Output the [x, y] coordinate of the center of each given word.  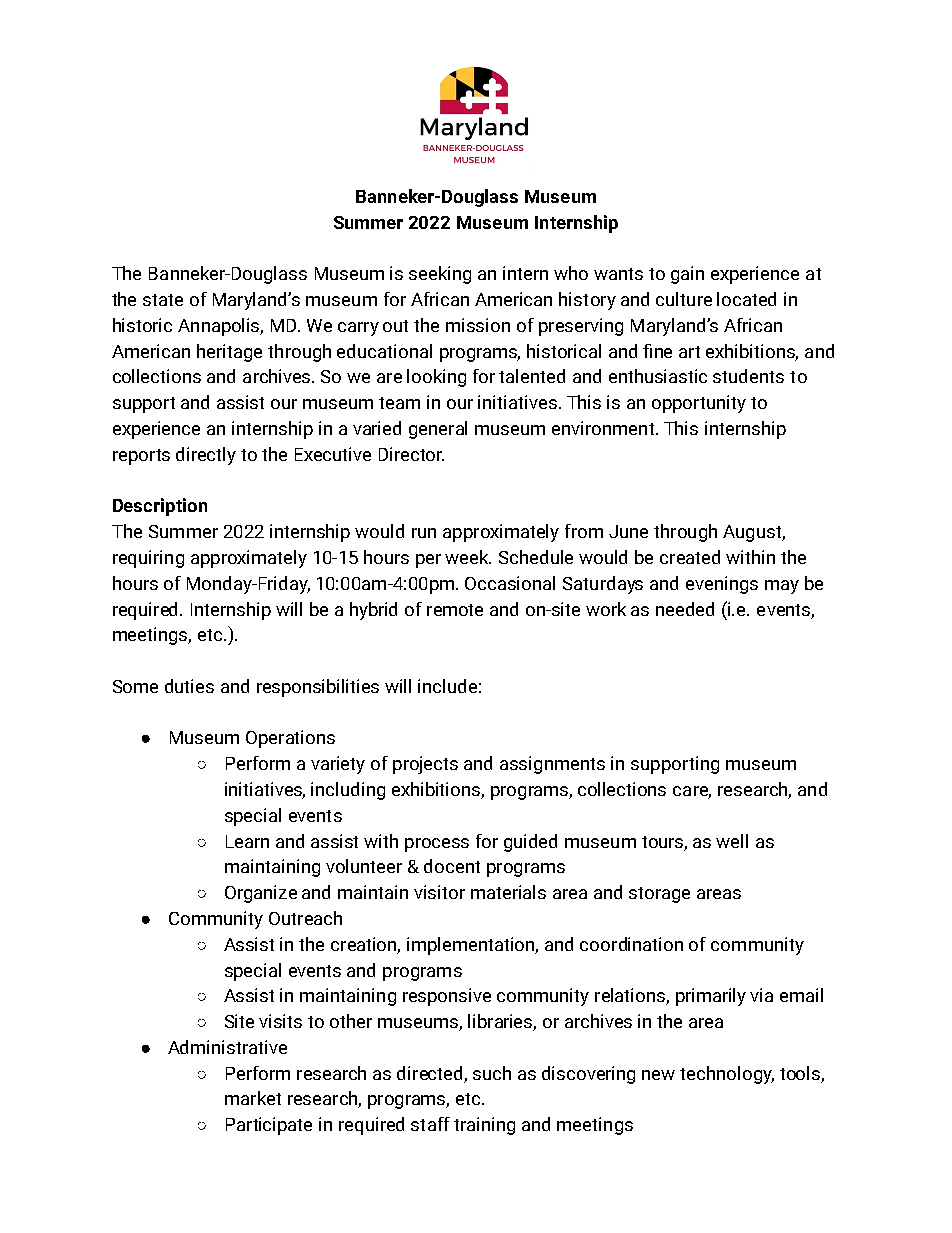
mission [478, 325]
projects [425, 765]
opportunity [699, 404]
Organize [261, 894]
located [746, 299]
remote [455, 610]
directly [206, 456]
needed [685, 609]
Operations [290, 739]
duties [189, 686]
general [438, 430]
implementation [472, 946]
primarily [711, 997]
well [732, 841]
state [163, 300]
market [253, 1098]
